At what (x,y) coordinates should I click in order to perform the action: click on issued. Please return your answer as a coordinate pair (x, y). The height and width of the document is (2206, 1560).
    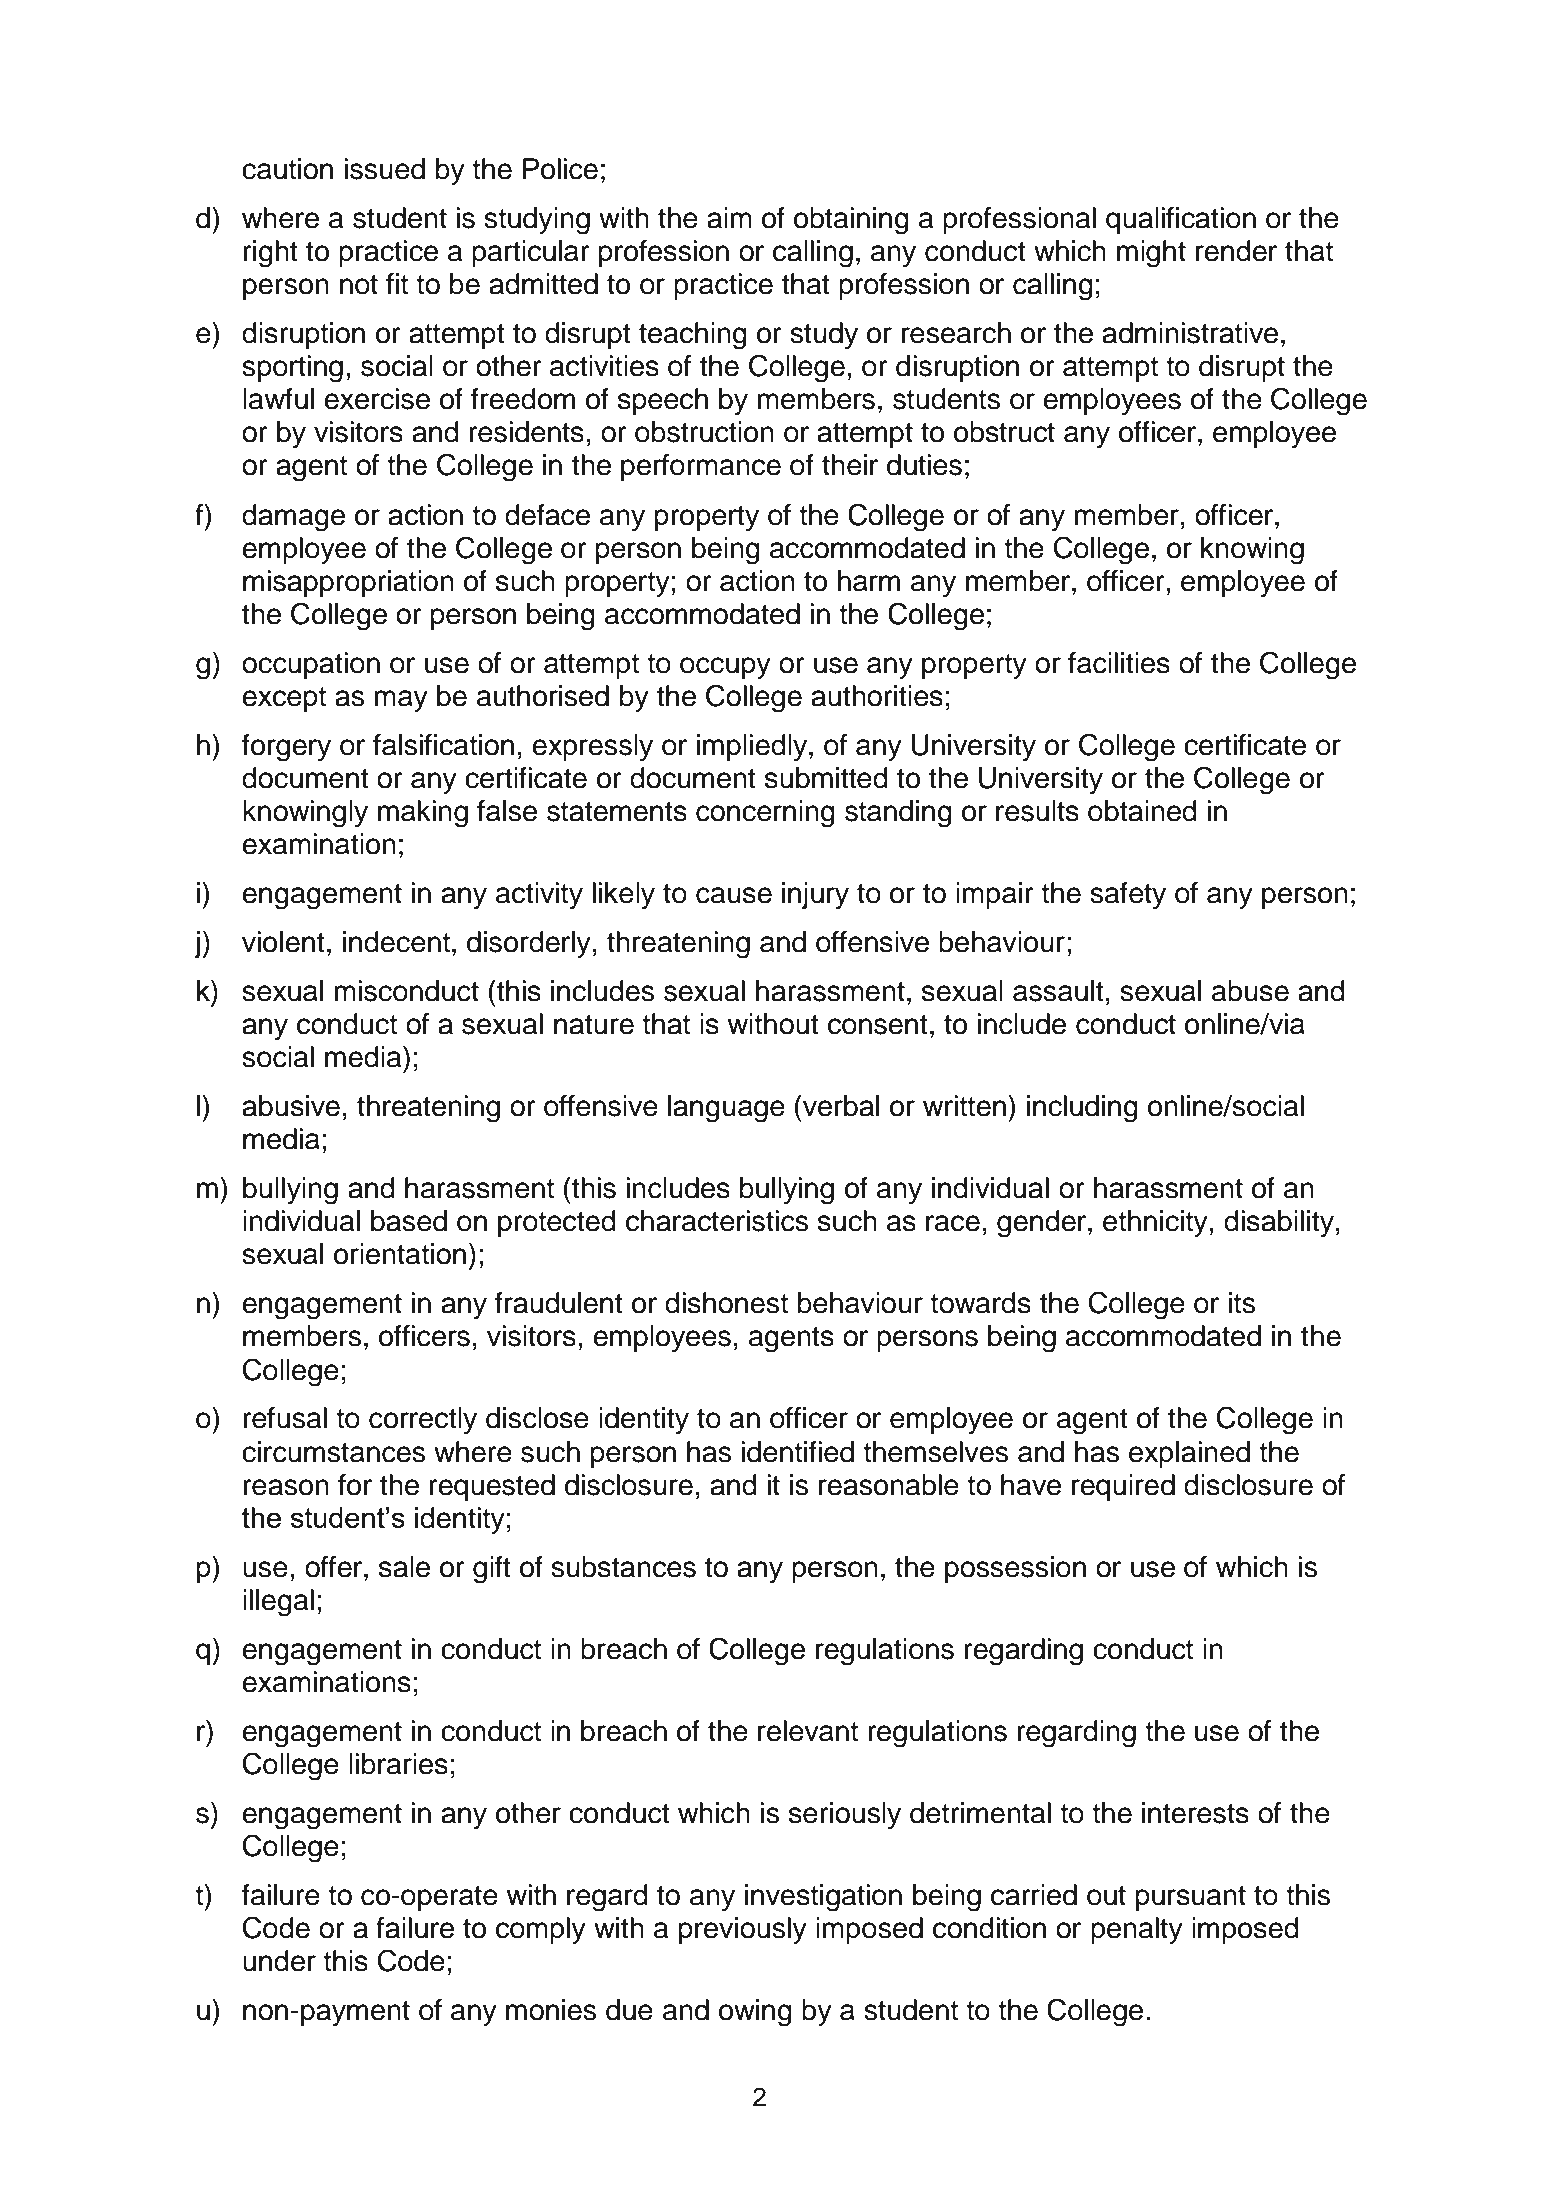
    Looking at the image, I should click on (385, 169).
